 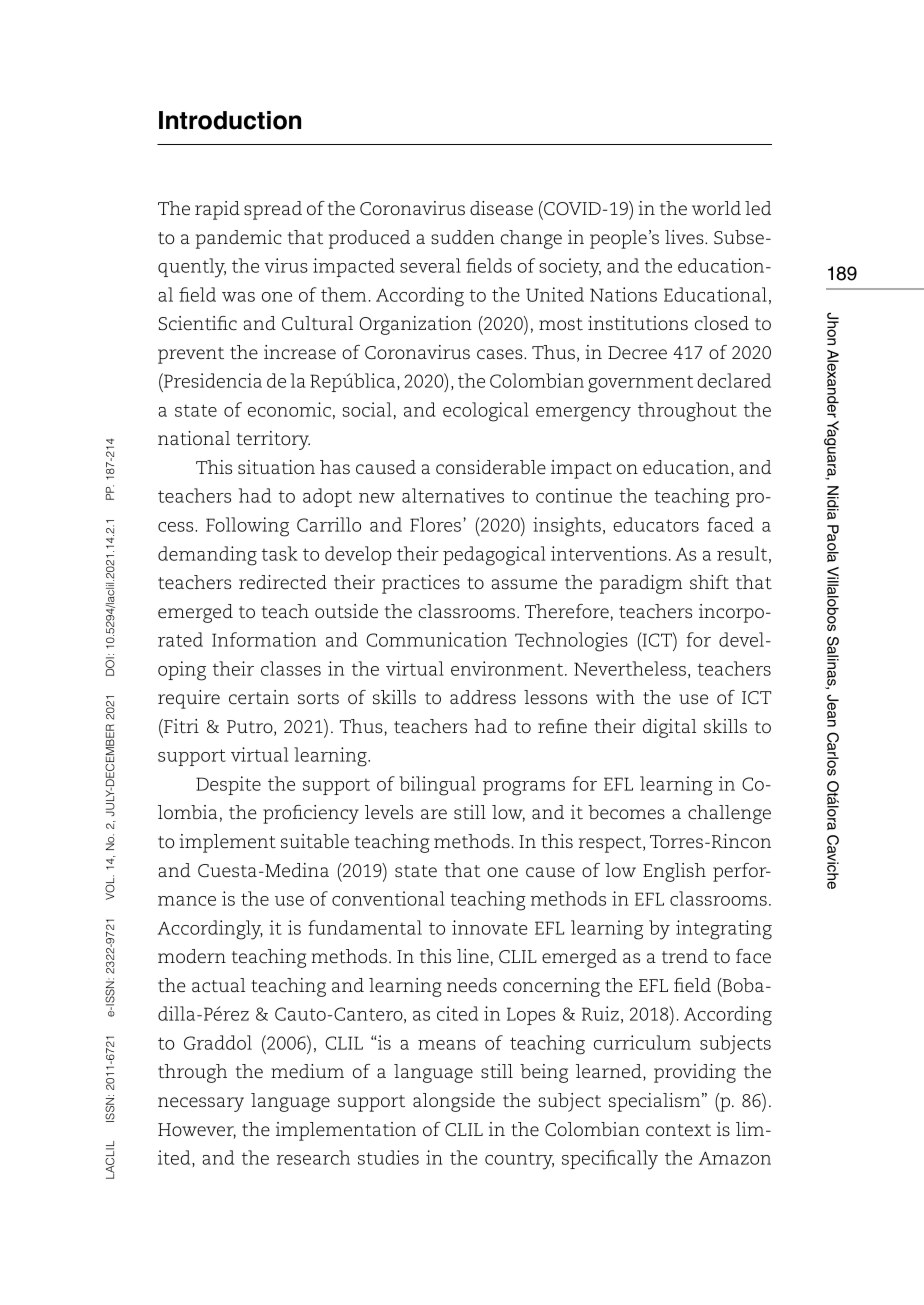 I want to click on Nevertheless, so click(x=630, y=668).
